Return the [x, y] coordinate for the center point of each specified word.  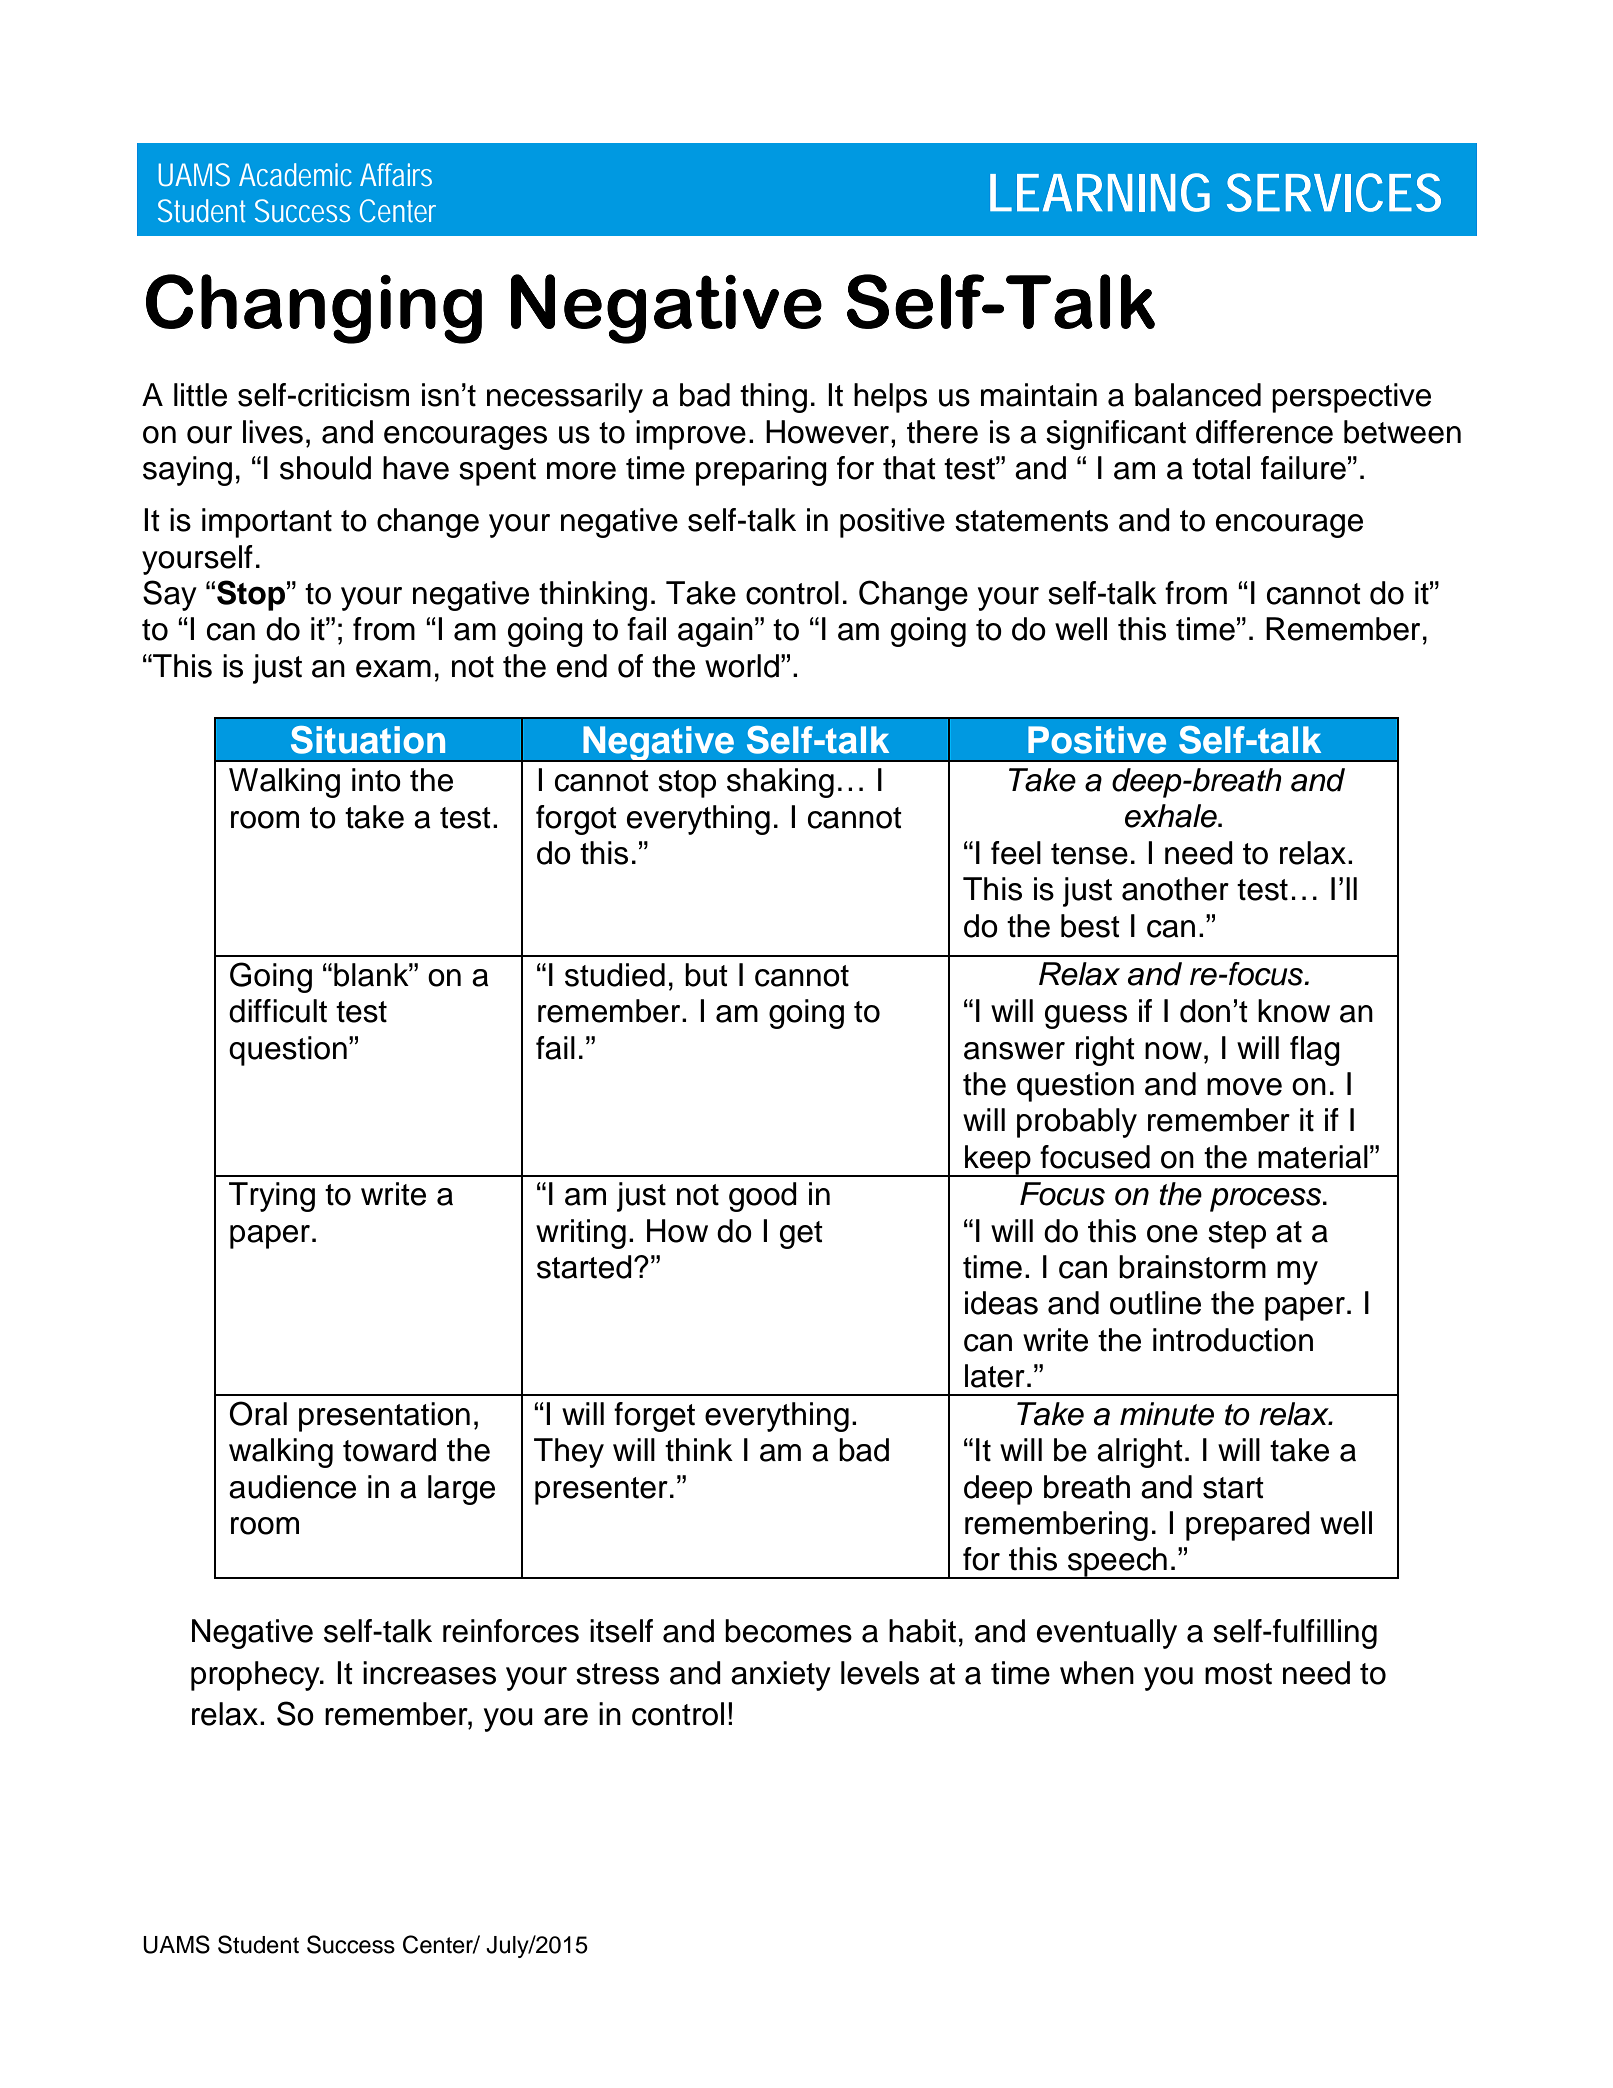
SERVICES [1334, 192]
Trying [272, 1197]
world [742, 666]
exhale [1172, 816]
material [1313, 1157]
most [1238, 1674]
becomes [788, 1631]
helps [890, 398]
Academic [295, 174]
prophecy [256, 1676]
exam [393, 669]
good [763, 1197]
